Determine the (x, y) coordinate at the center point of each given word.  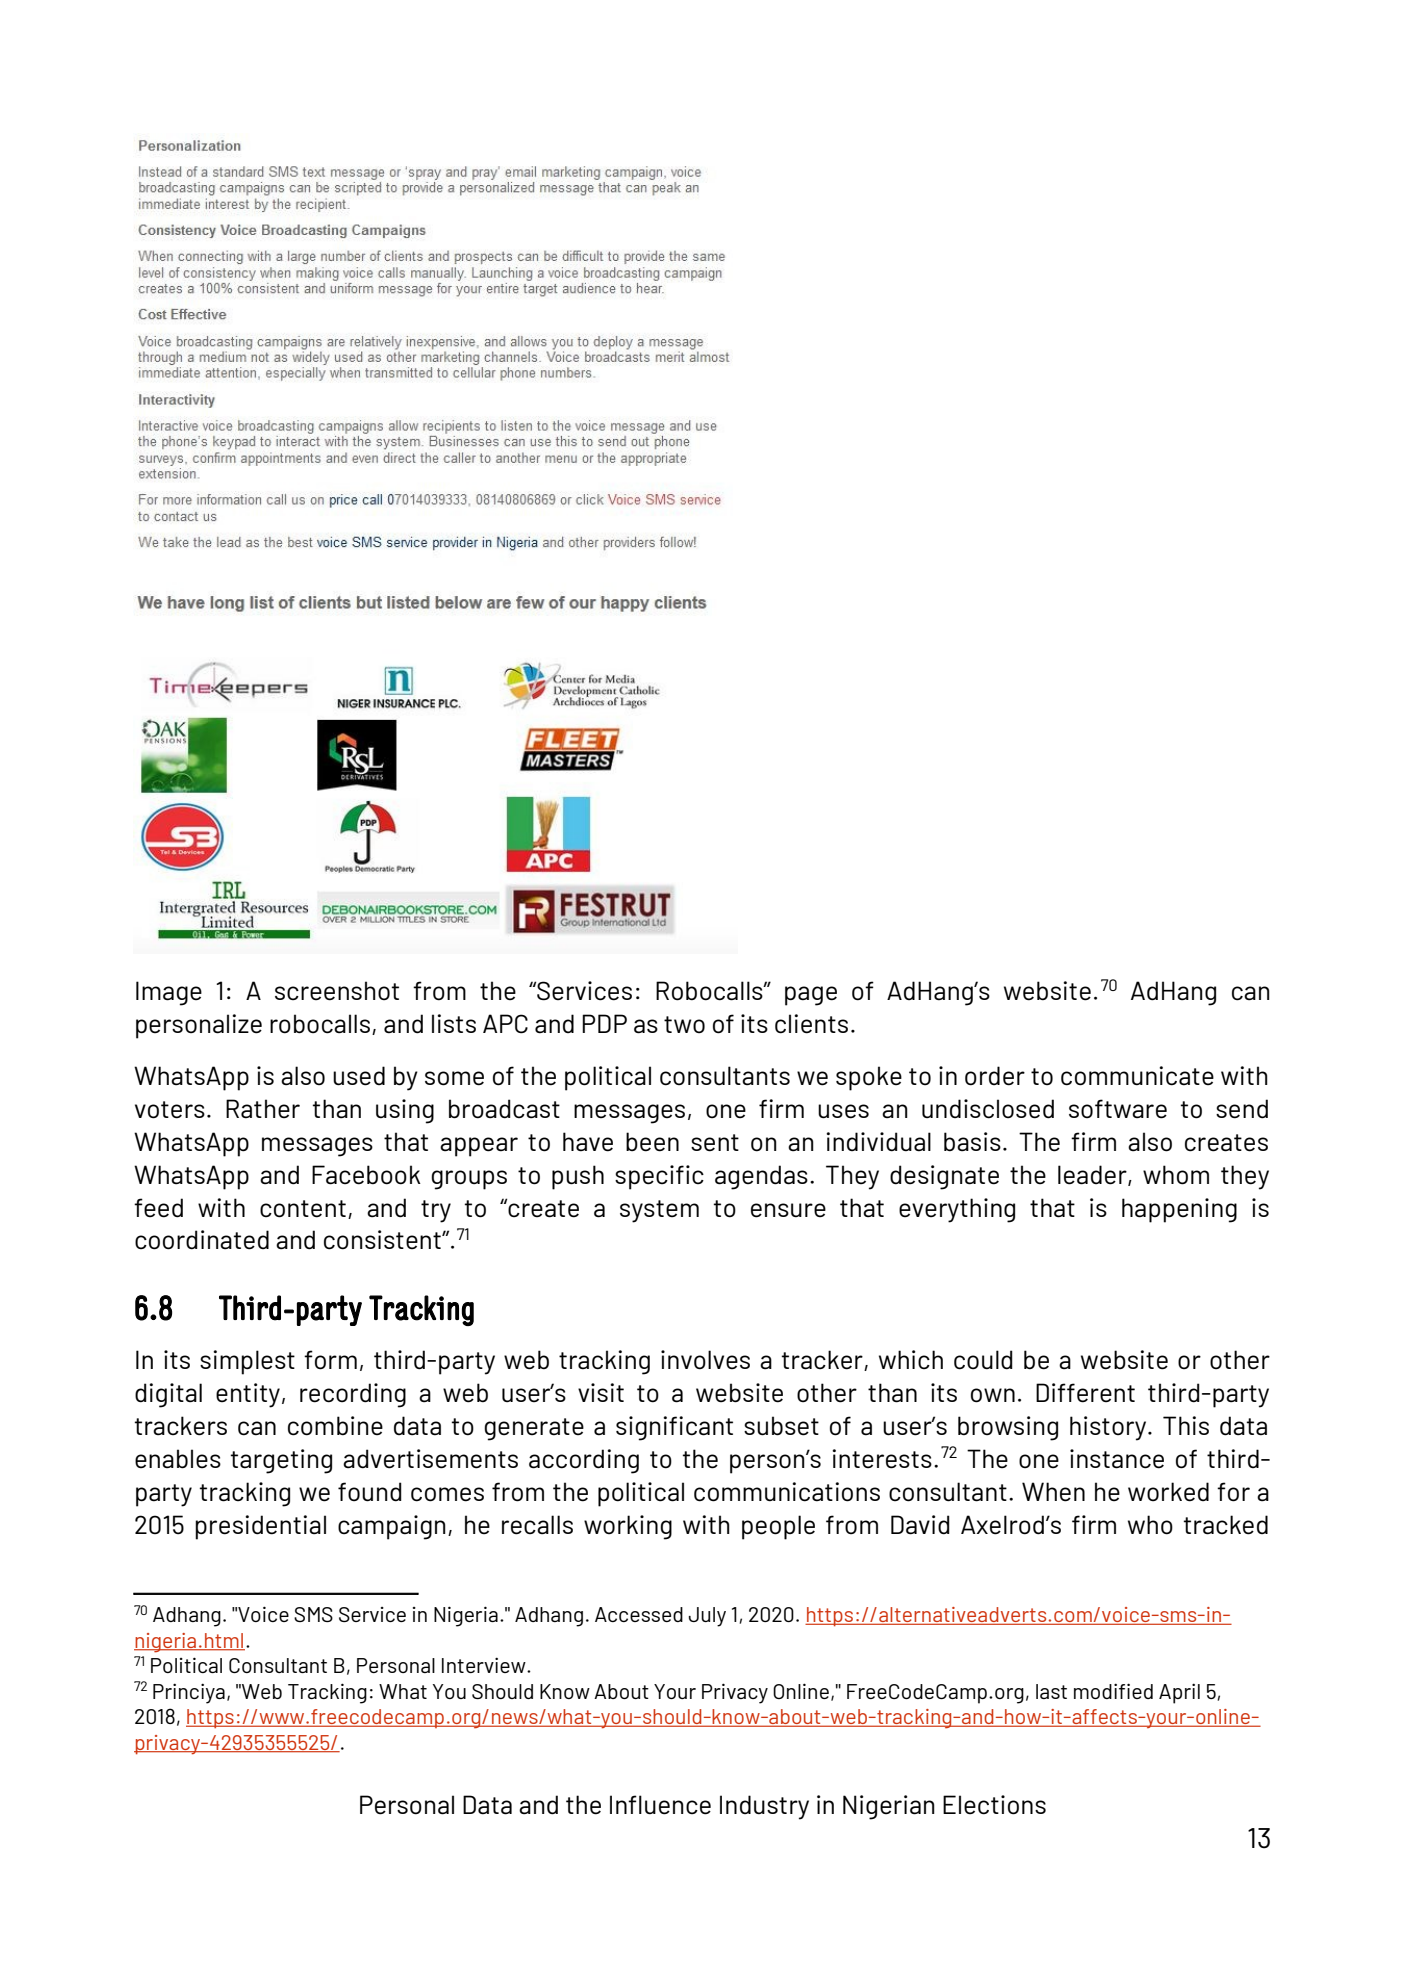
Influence (660, 1805)
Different (1085, 1393)
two (684, 1025)
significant (674, 1428)
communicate (1137, 1076)
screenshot (337, 991)
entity (248, 1395)
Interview (485, 1665)
